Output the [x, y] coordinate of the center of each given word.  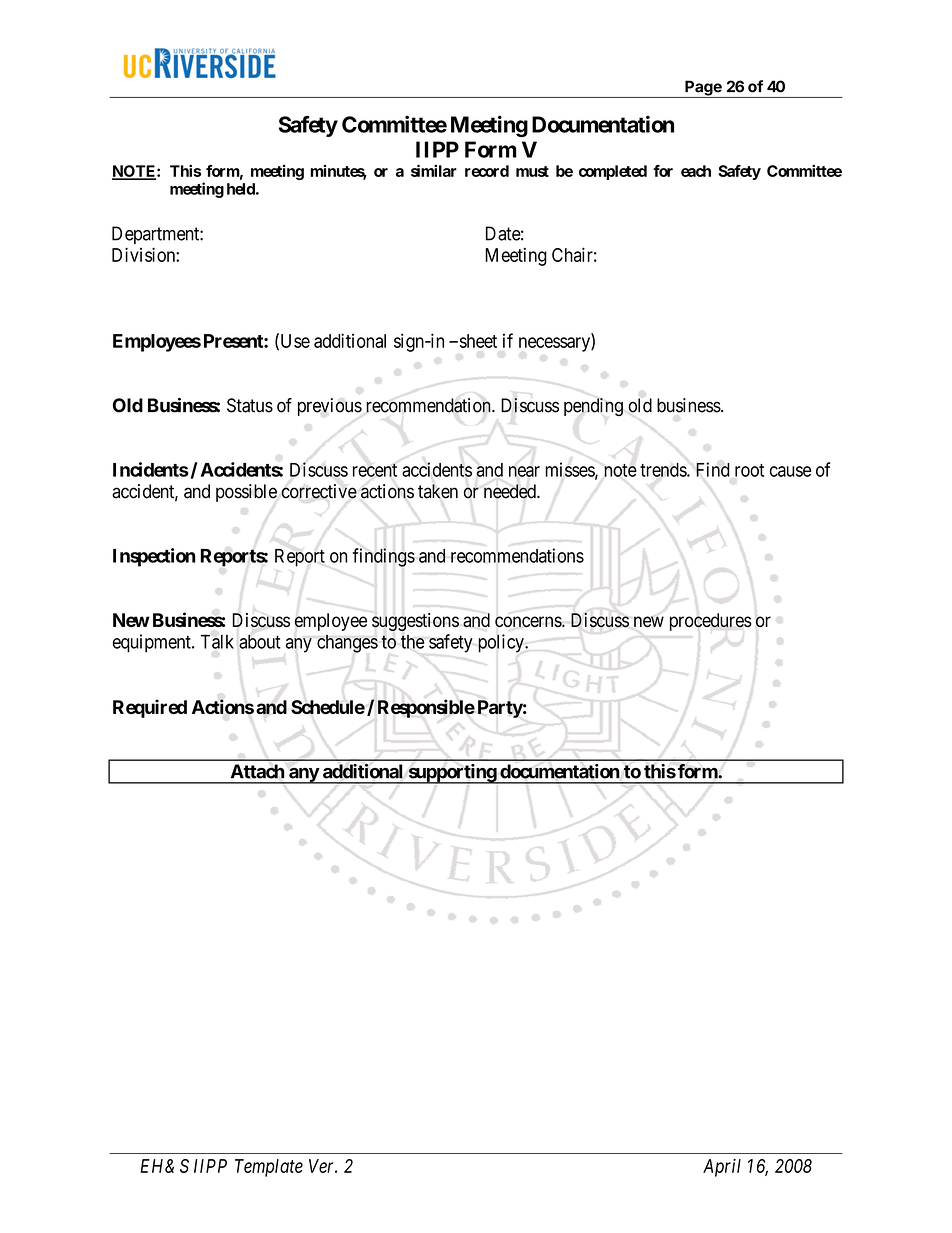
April [722, 1167]
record [487, 171]
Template [269, 1168]
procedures [711, 622]
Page [703, 89]
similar [434, 171]
